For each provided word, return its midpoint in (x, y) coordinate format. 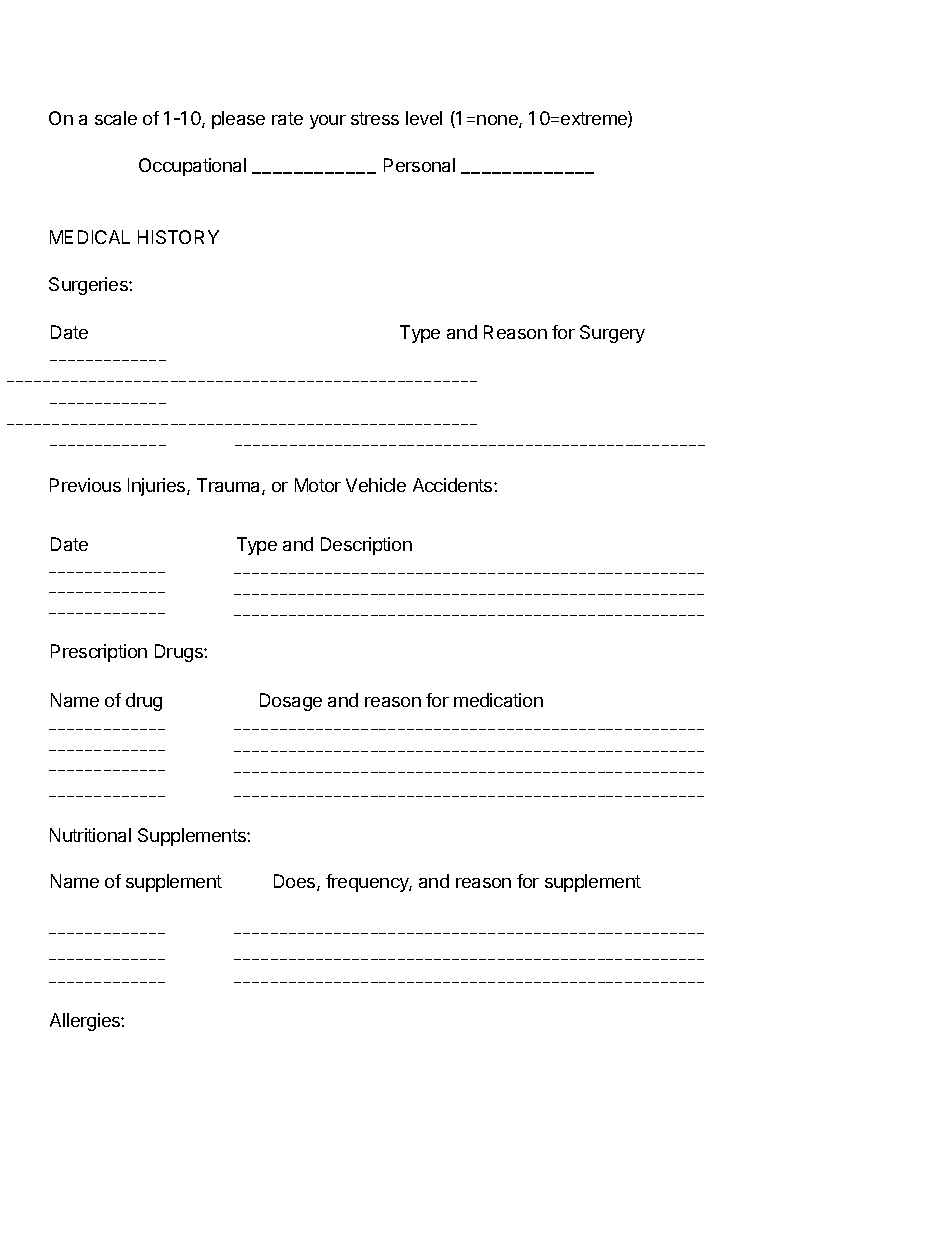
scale (116, 118)
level (424, 118)
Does (296, 882)
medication (498, 700)
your (328, 122)
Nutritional (90, 835)
